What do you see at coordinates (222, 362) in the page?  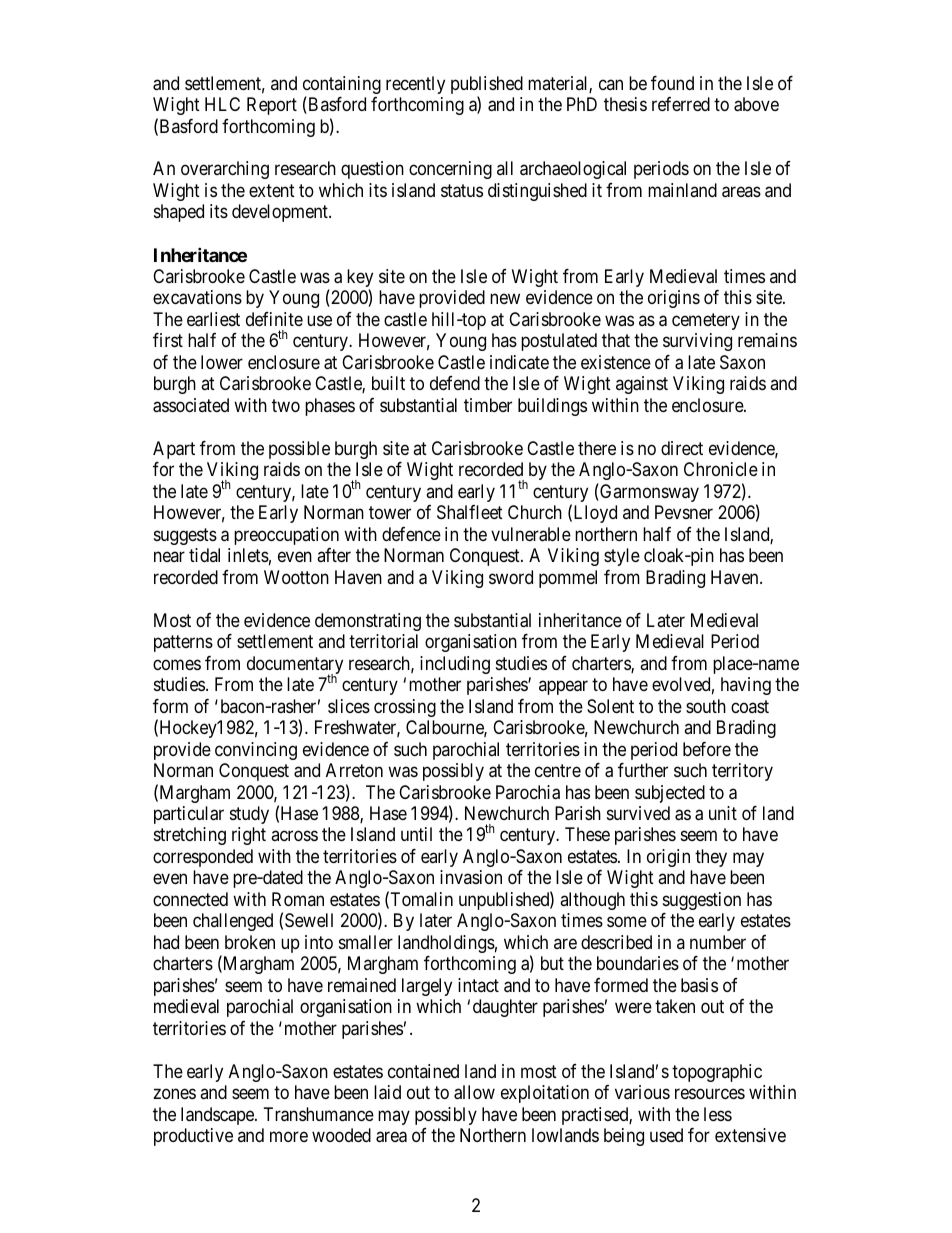 I see `lower` at bounding box center [222, 362].
